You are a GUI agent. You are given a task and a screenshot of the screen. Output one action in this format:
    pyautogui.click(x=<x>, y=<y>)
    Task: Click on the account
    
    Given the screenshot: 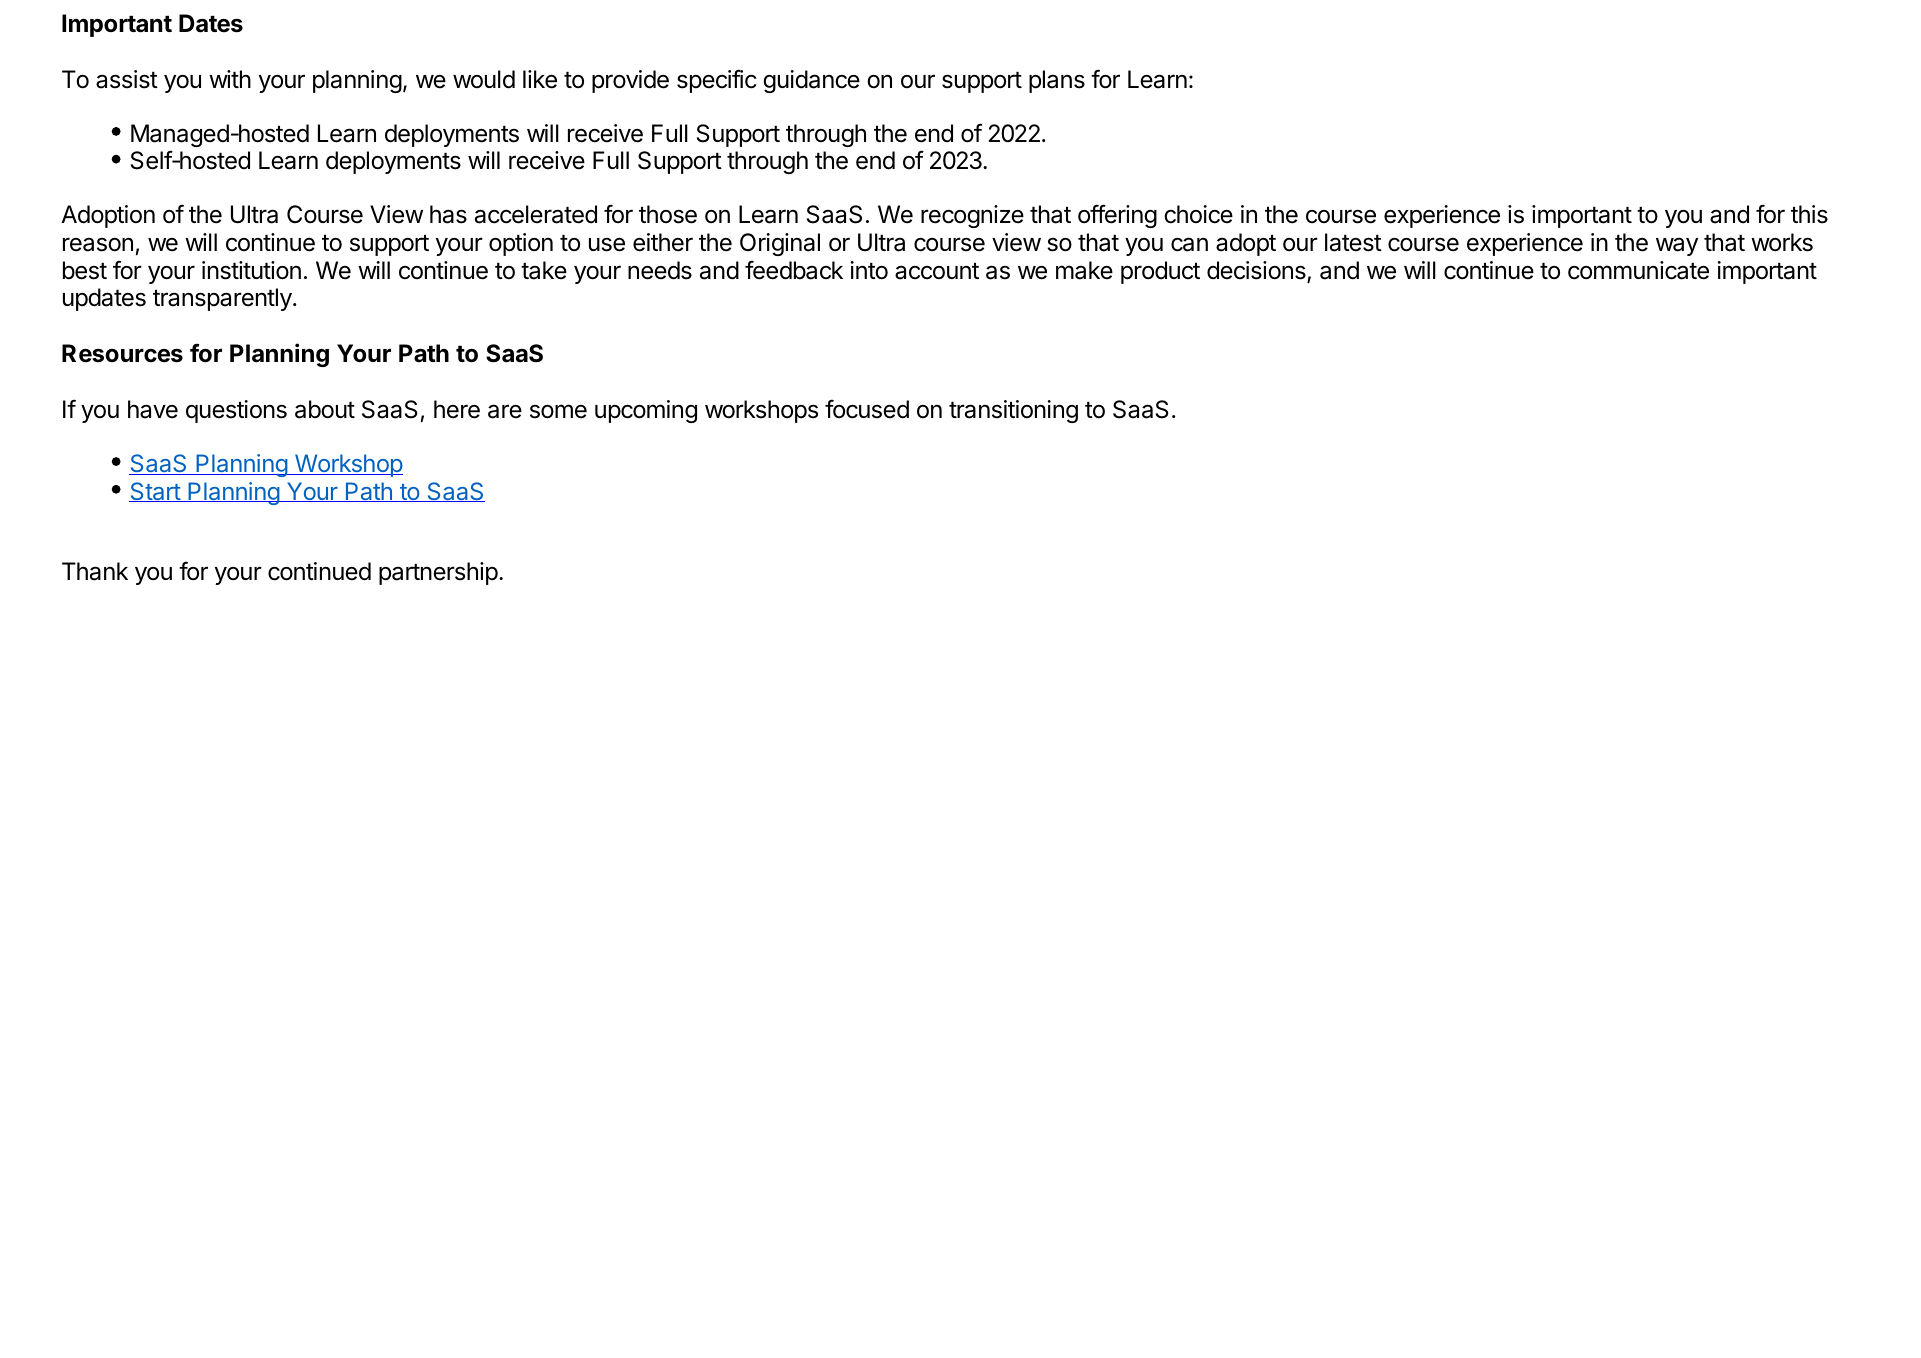 What is the action you would take?
    pyautogui.click(x=937, y=271)
